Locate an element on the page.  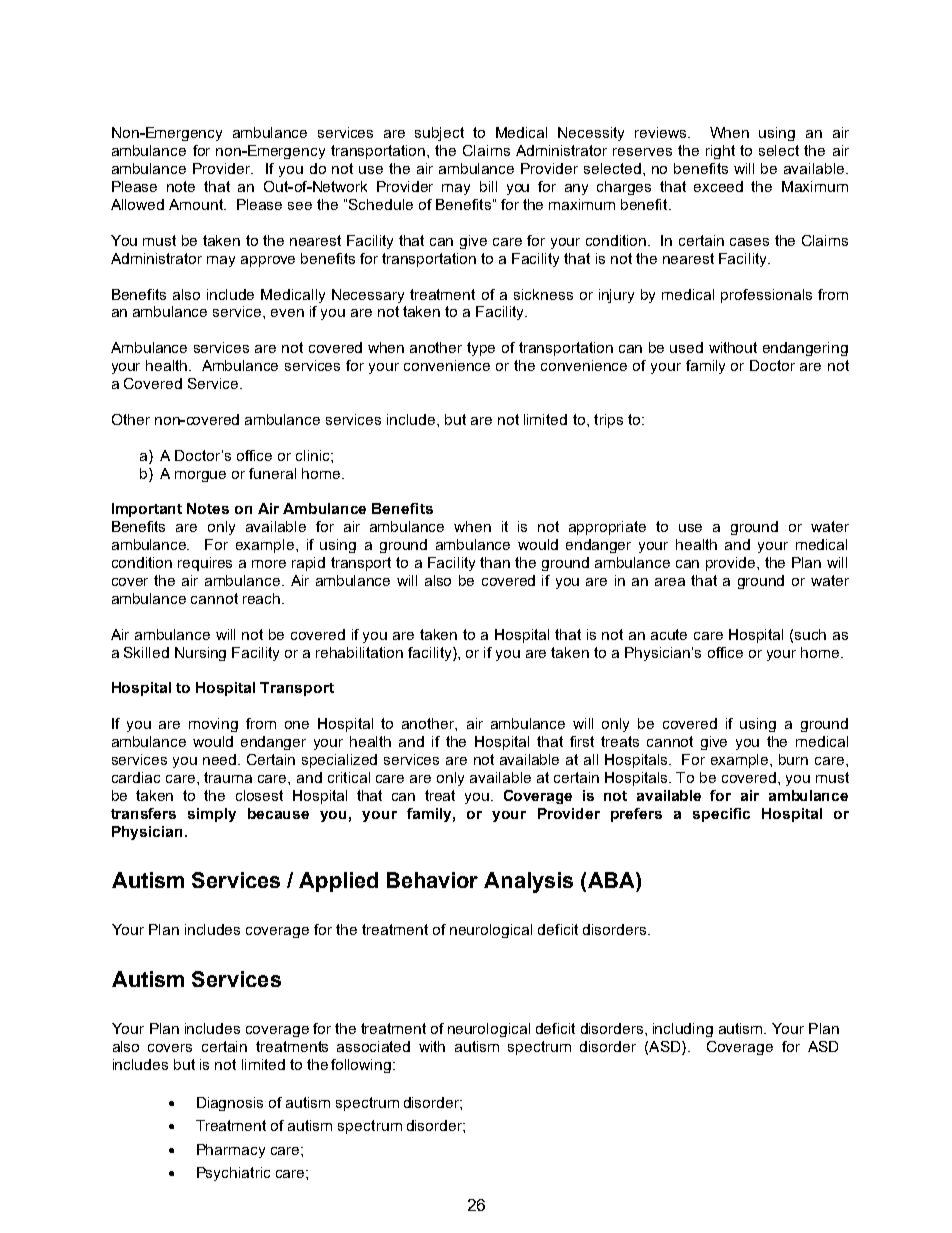
right is located at coordinates (720, 152).
